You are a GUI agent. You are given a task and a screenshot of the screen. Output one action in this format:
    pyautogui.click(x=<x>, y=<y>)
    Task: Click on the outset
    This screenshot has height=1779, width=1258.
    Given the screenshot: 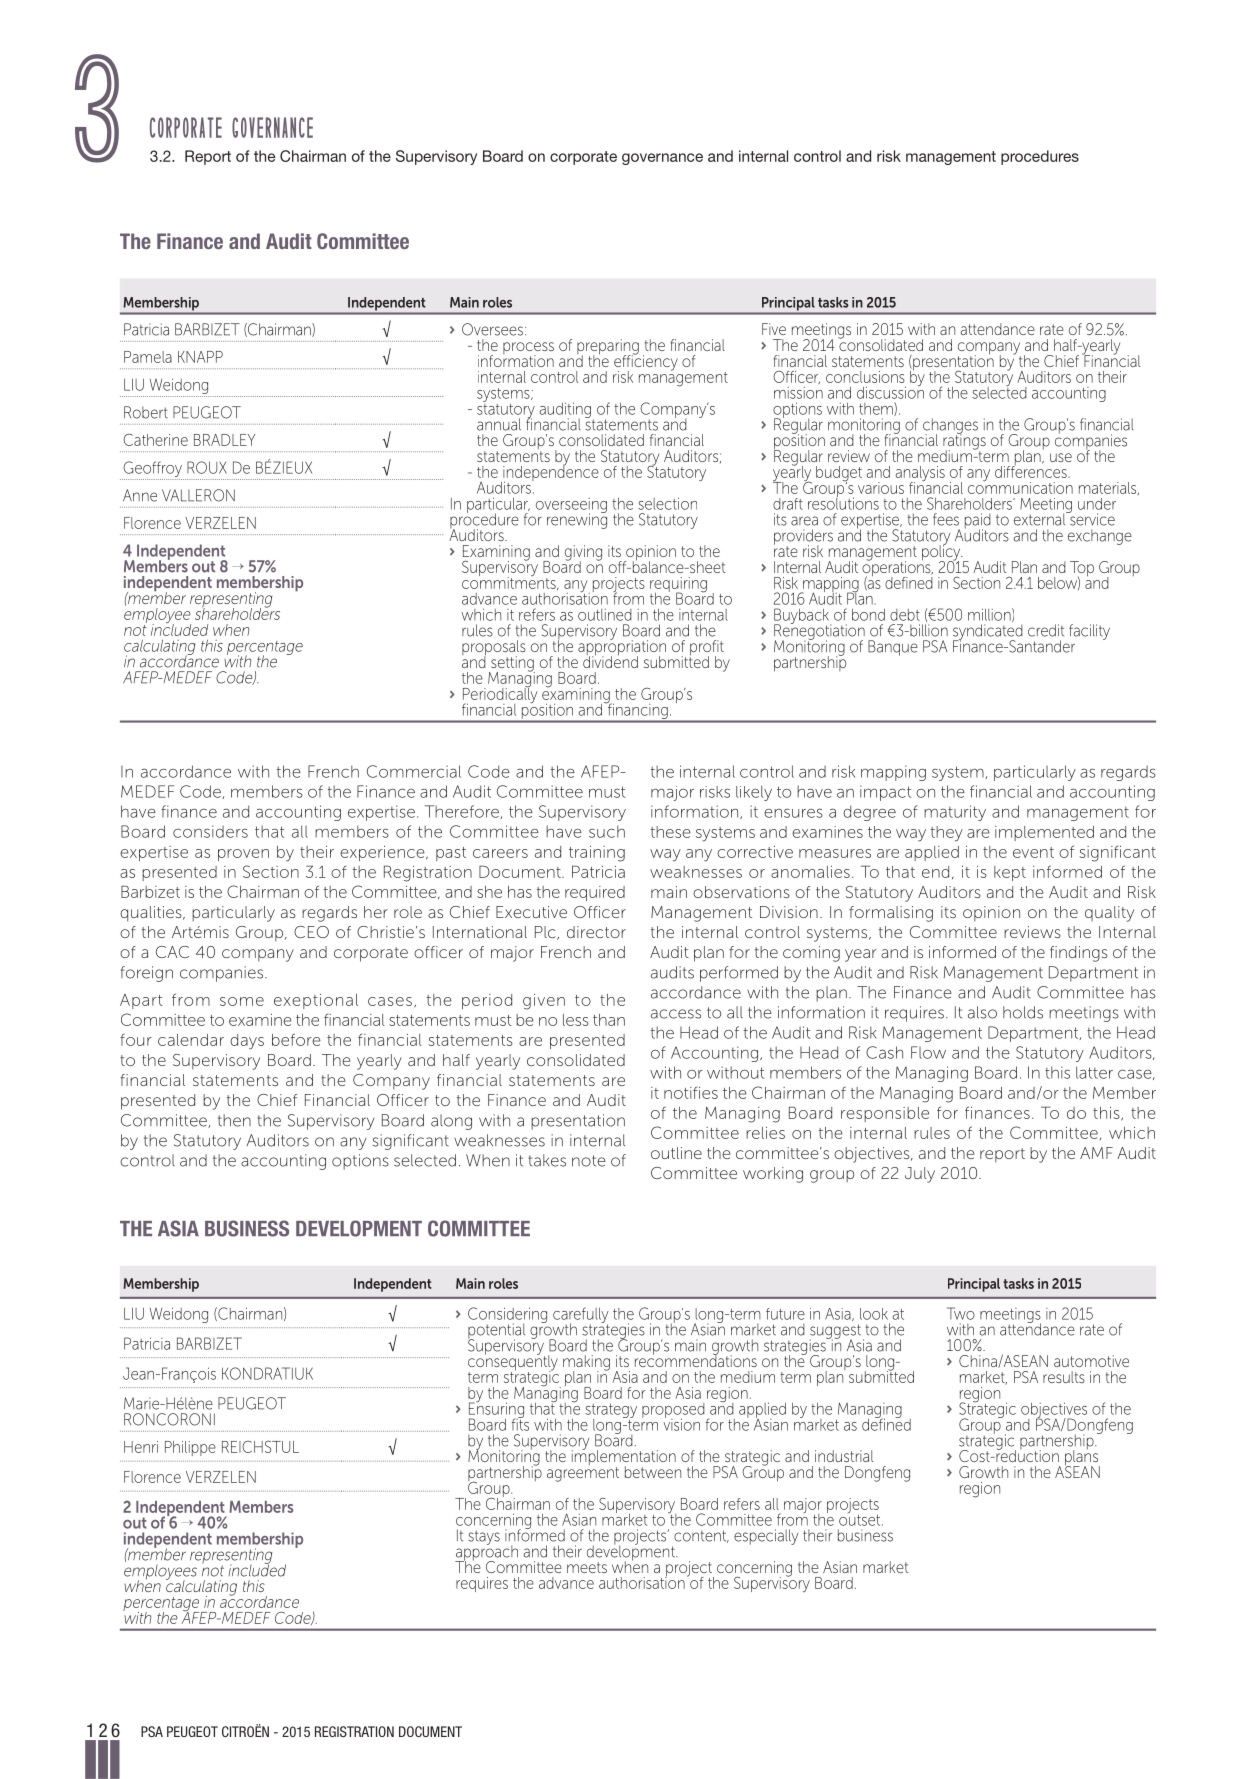 What is the action you would take?
    pyautogui.click(x=861, y=1519)
